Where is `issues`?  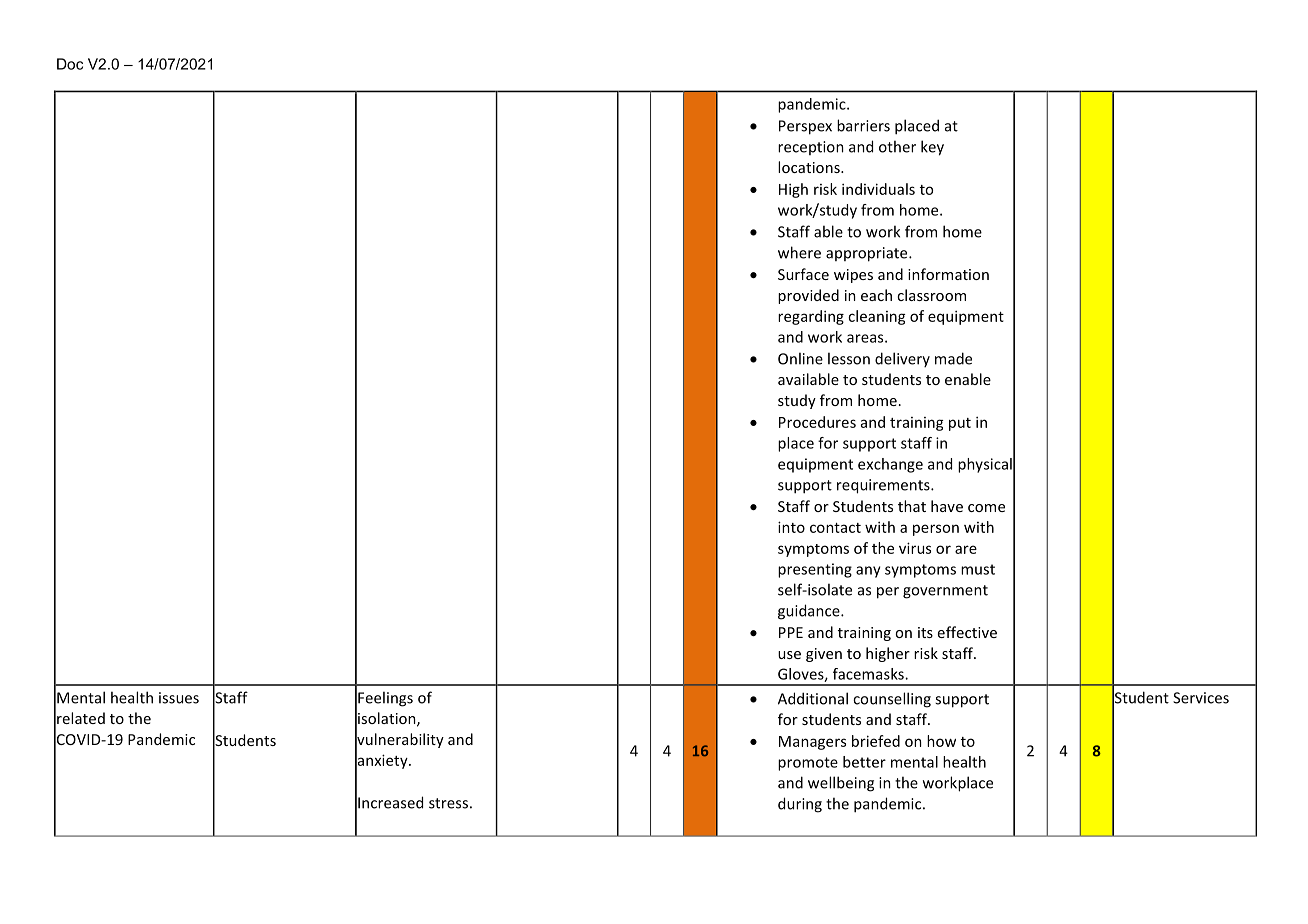
issues is located at coordinates (179, 698).
